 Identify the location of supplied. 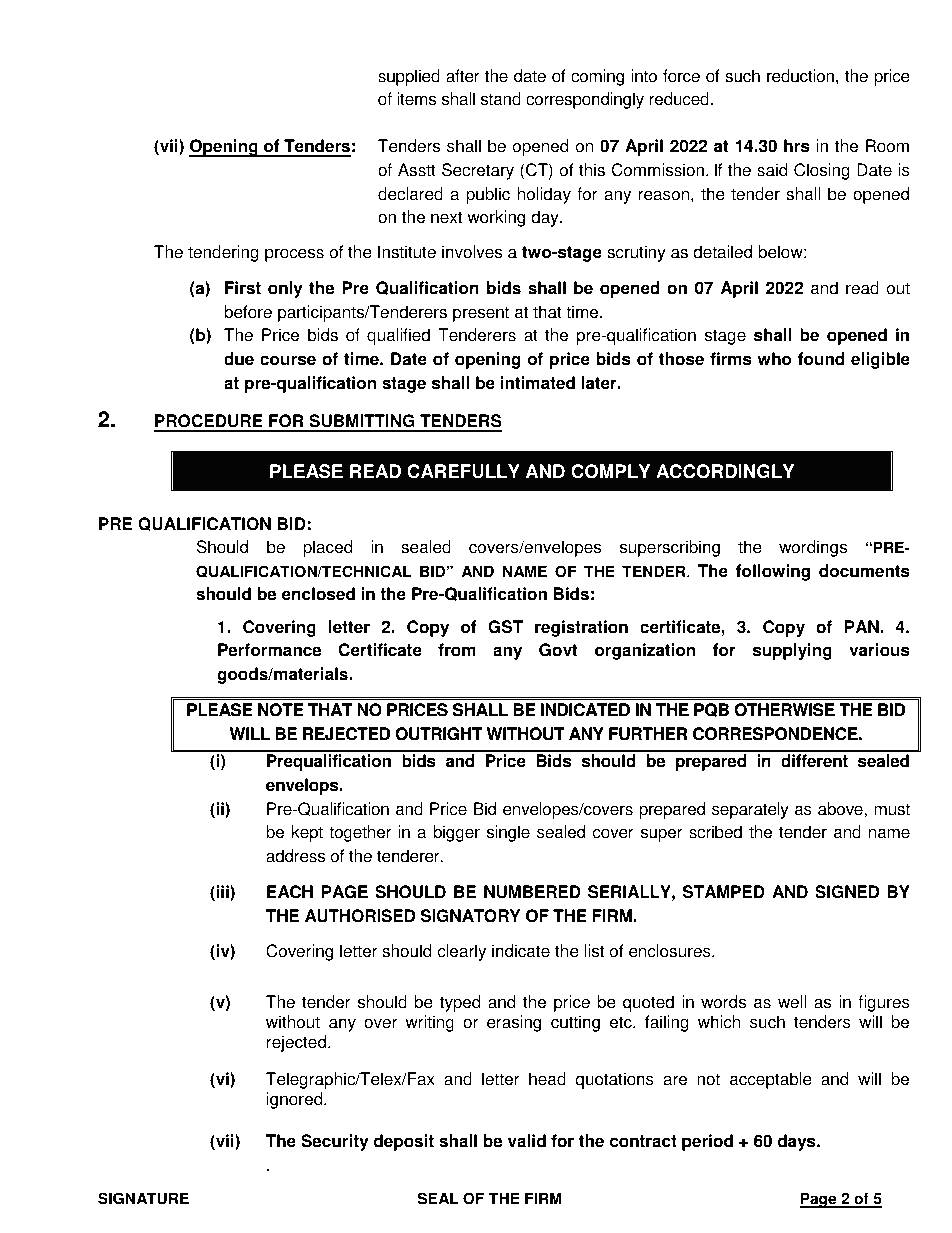
(409, 77).
